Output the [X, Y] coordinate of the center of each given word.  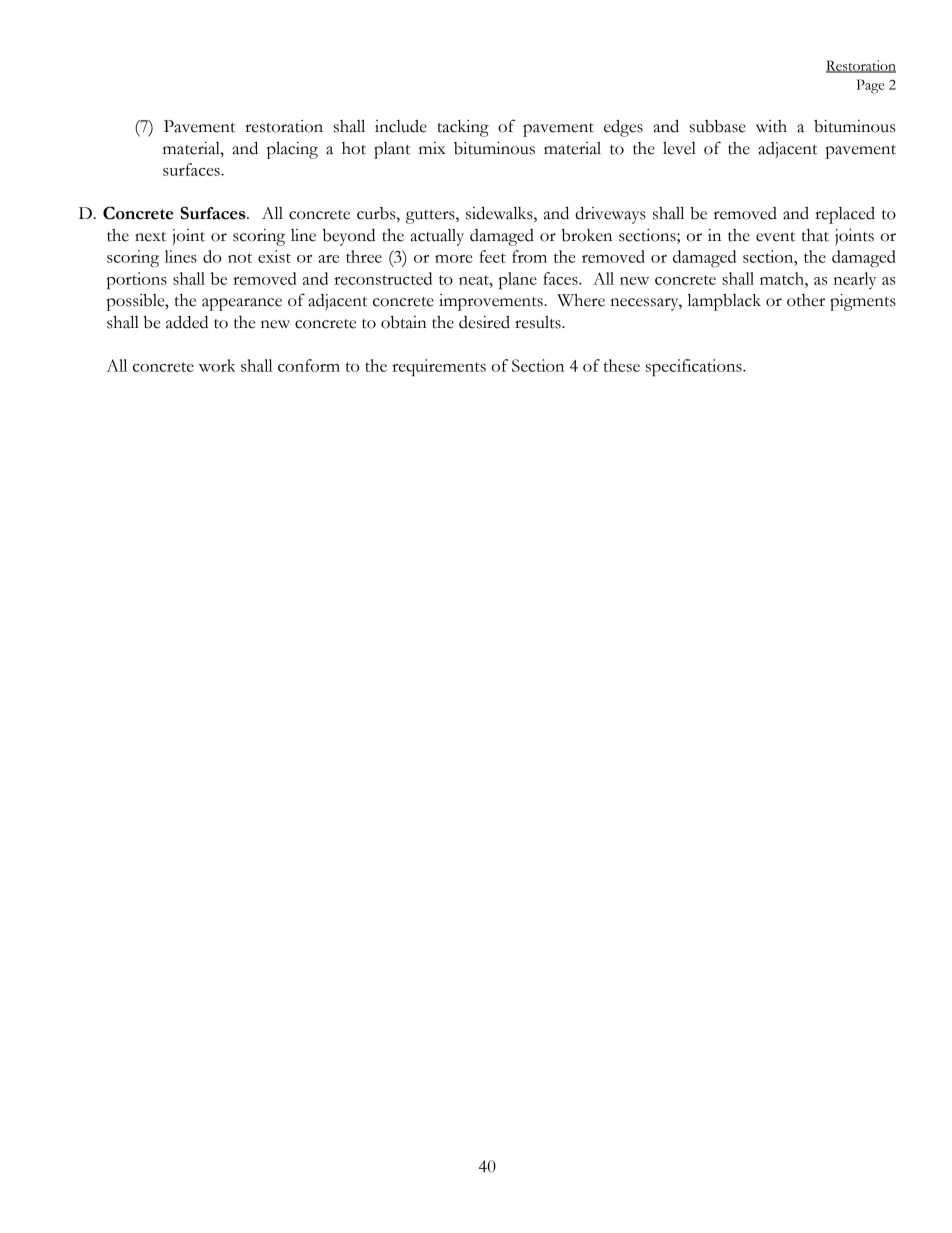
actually [437, 237]
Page [870, 86]
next [150, 237]
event [775, 237]
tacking [463, 128]
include [401, 126]
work [217, 365]
